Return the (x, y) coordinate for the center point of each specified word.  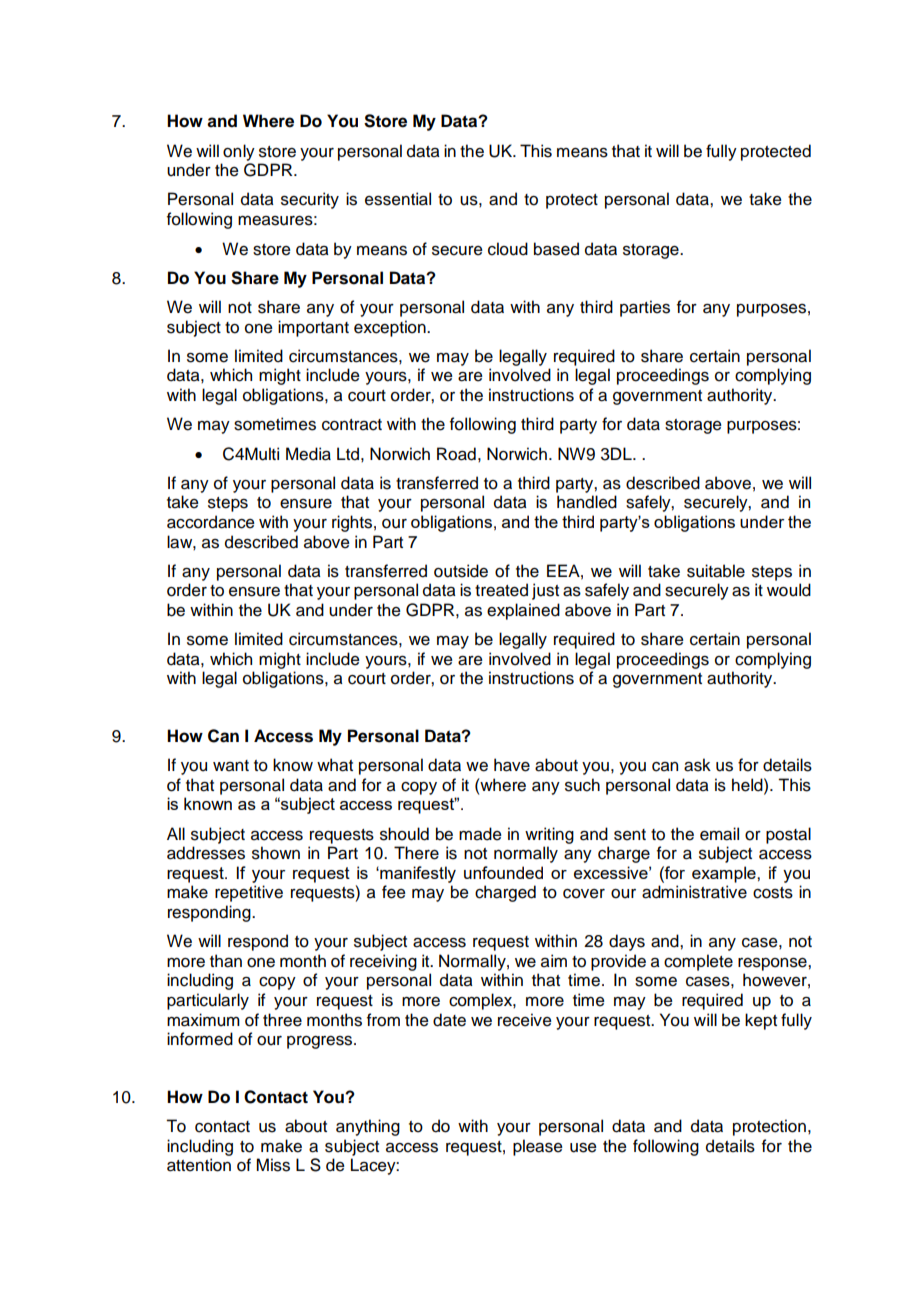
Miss (273, 1165)
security (310, 200)
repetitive (249, 893)
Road (456, 454)
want (231, 766)
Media (308, 454)
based (556, 249)
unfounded (503, 872)
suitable (716, 571)
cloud (508, 249)
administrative (694, 892)
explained (523, 611)
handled (587, 502)
